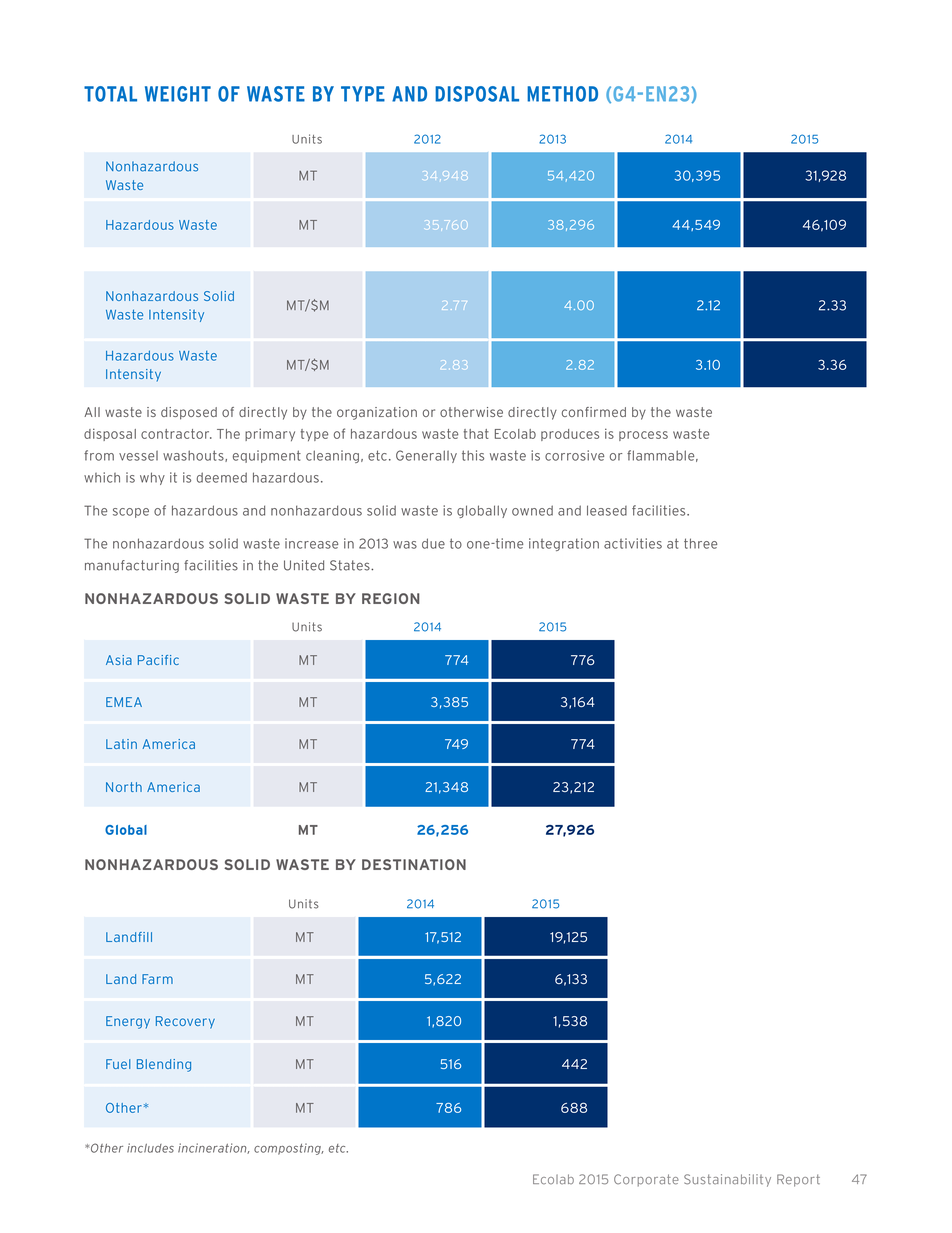 This screenshot has height=1233, width=952. What do you see at coordinates (178, 94) in the screenshot?
I see `WEIGHT` at bounding box center [178, 94].
